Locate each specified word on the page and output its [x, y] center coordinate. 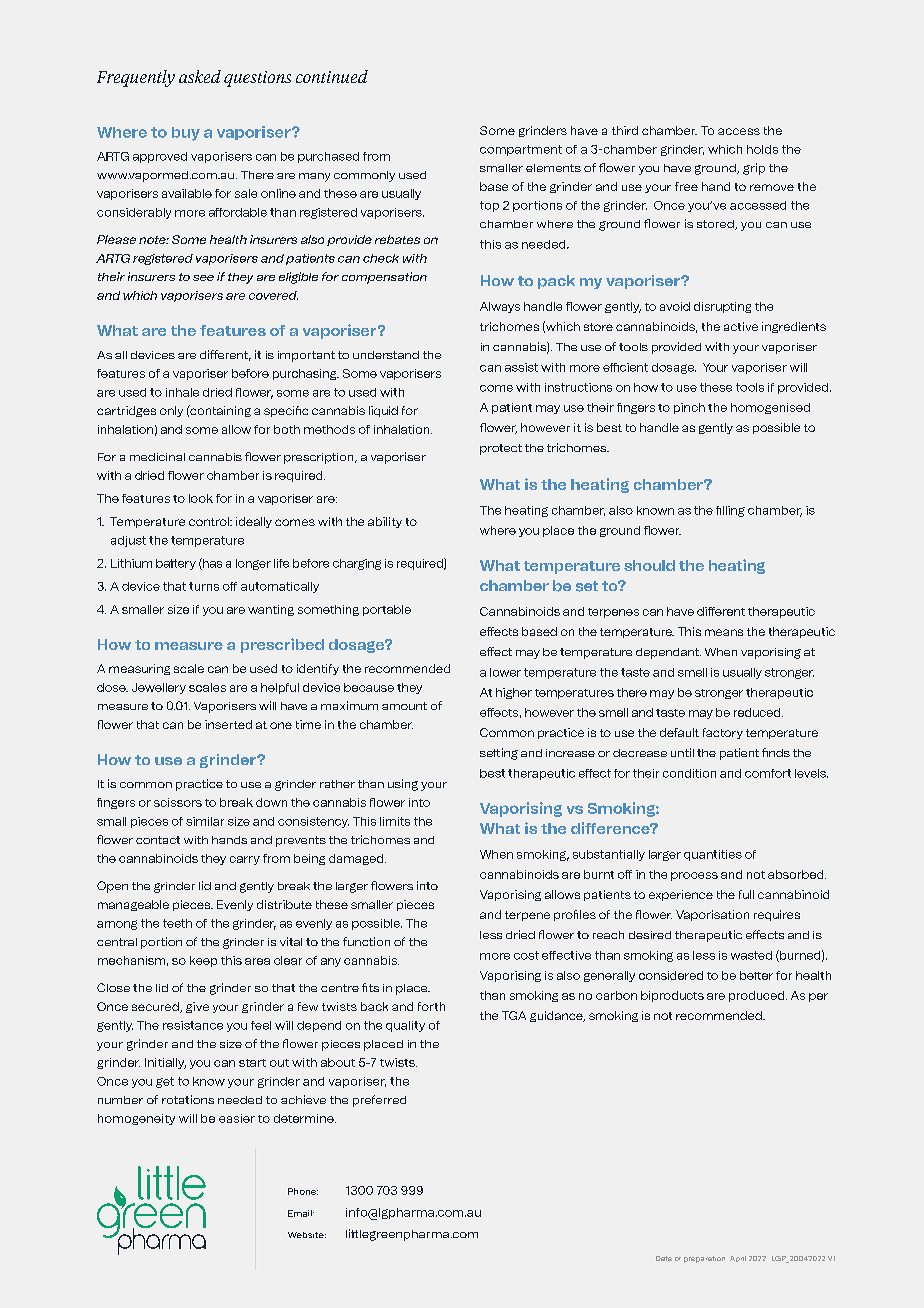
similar [205, 821]
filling [730, 511]
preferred [379, 1101]
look [201, 498]
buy [186, 134]
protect [501, 449]
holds [762, 149]
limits [395, 821]
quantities [713, 855]
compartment [521, 150]
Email [301, 1213]
